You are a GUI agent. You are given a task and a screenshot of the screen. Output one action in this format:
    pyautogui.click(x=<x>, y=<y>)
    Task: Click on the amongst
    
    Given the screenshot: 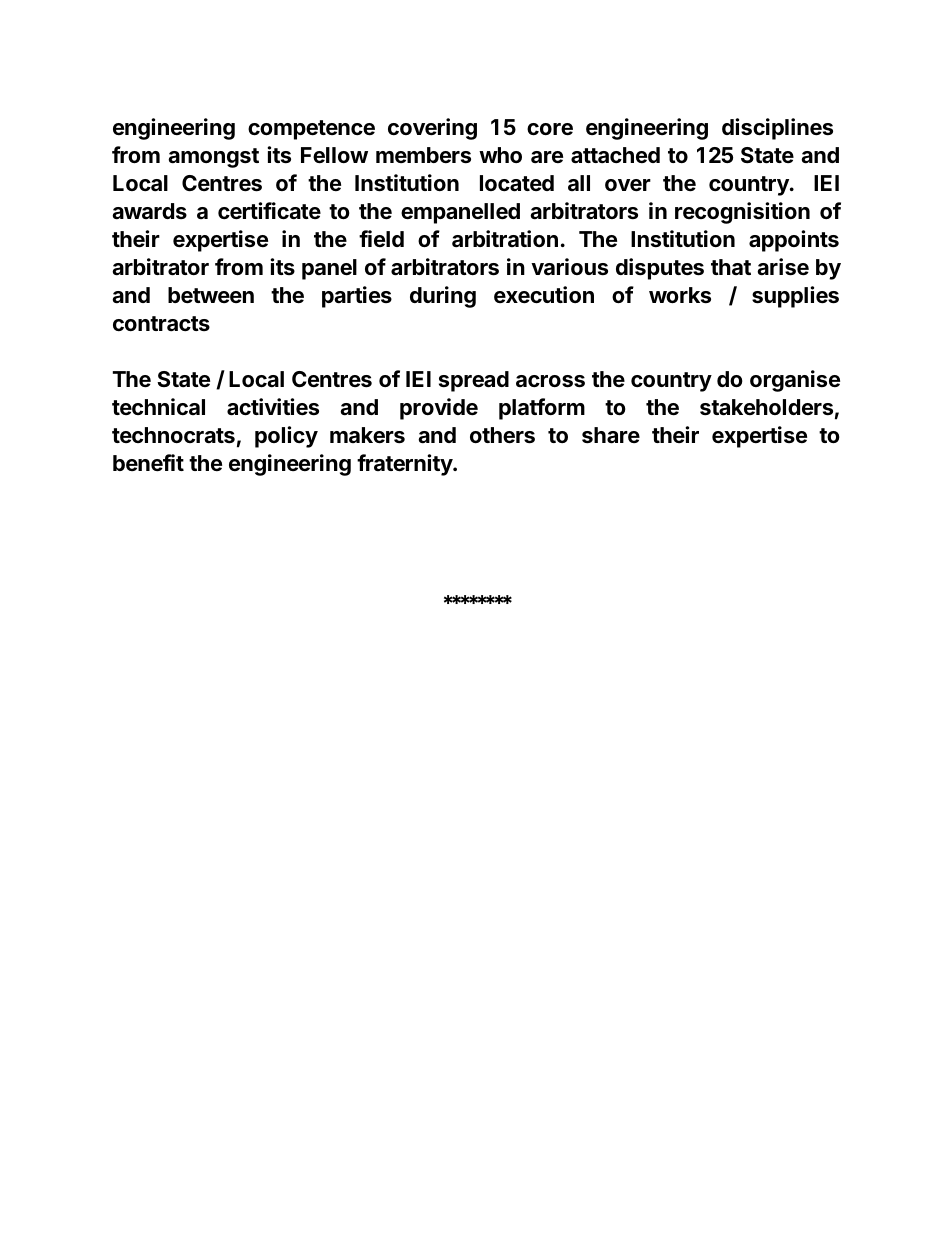 What is the action you would take?
    pyautogui.click(x=213, y=158)
